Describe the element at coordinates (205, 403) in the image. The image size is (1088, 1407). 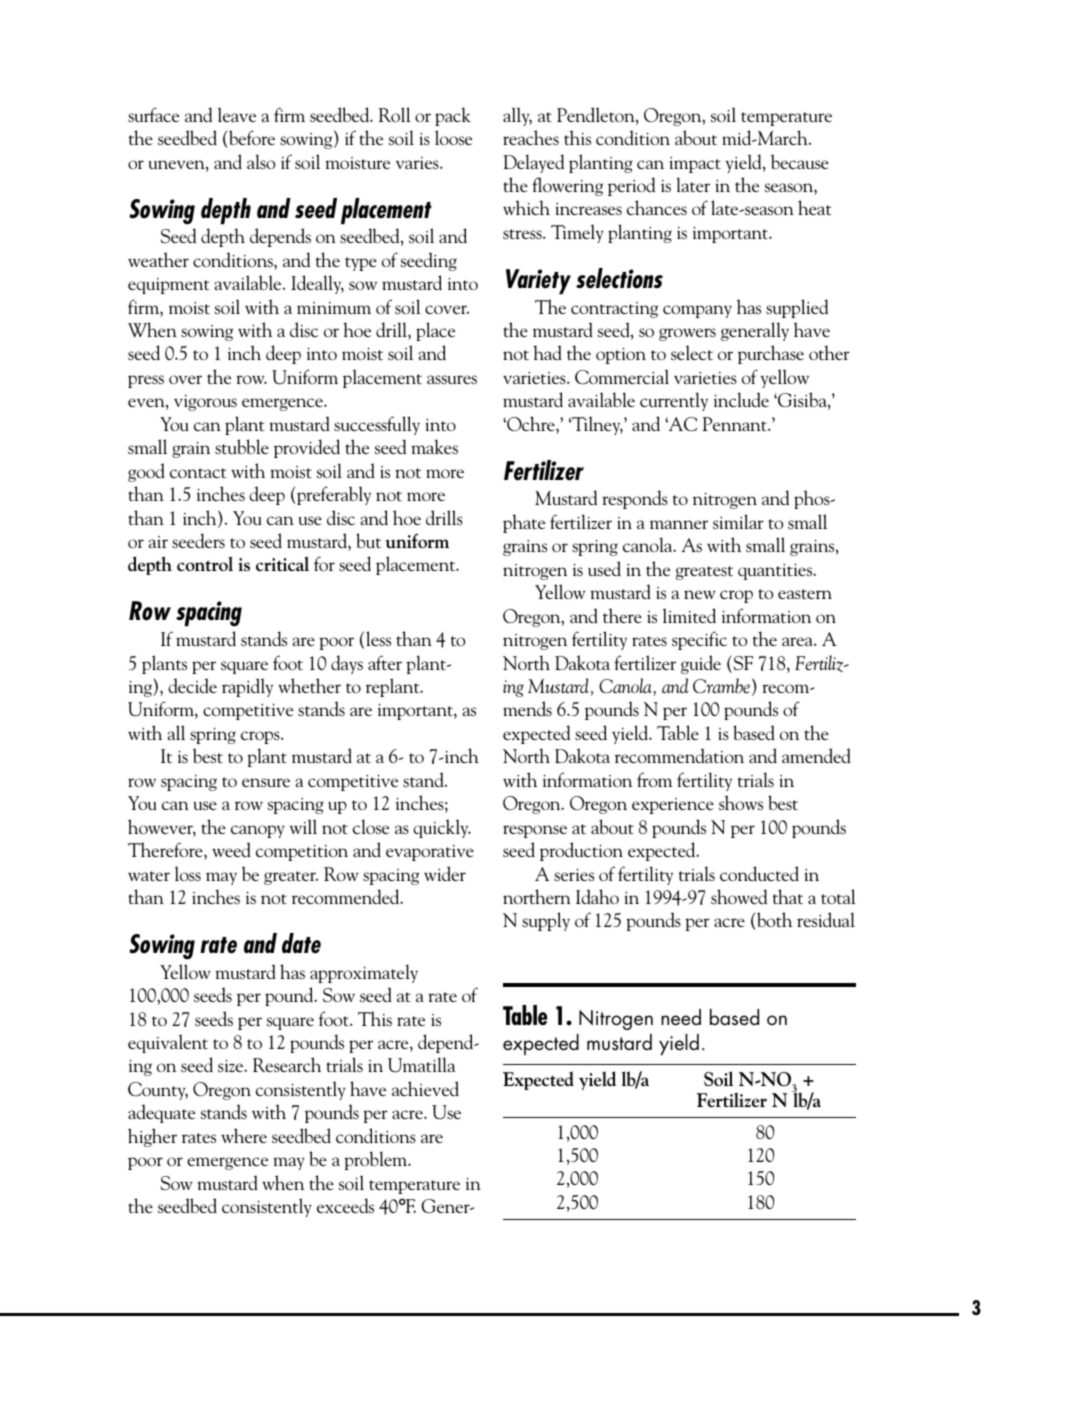
I see `vigorous` at that location.
